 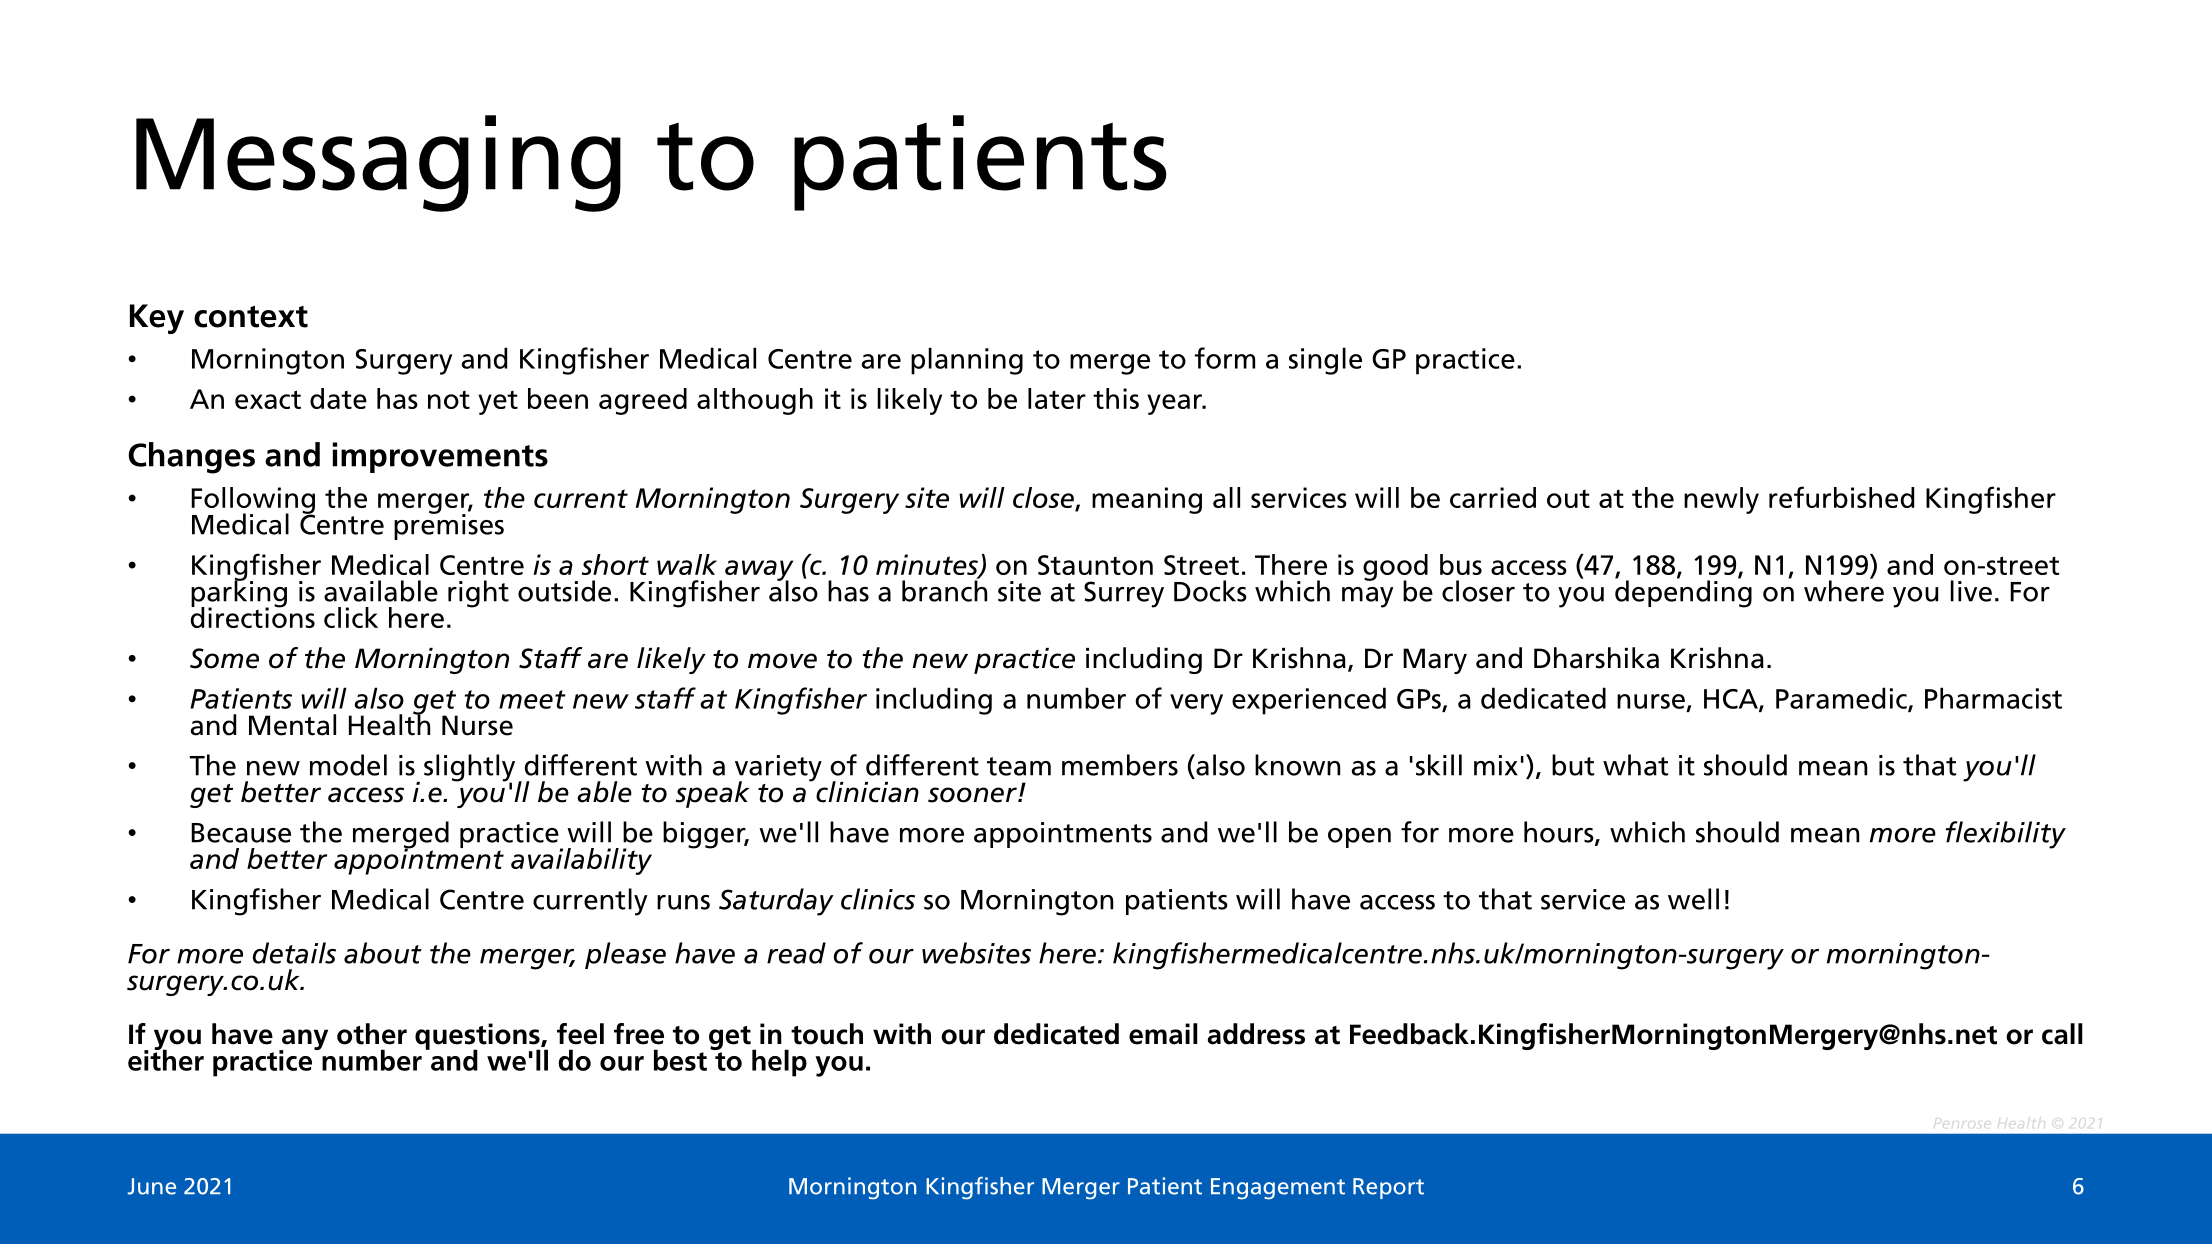 I want to click on Paramedic, so click(x=1842, y=699).
